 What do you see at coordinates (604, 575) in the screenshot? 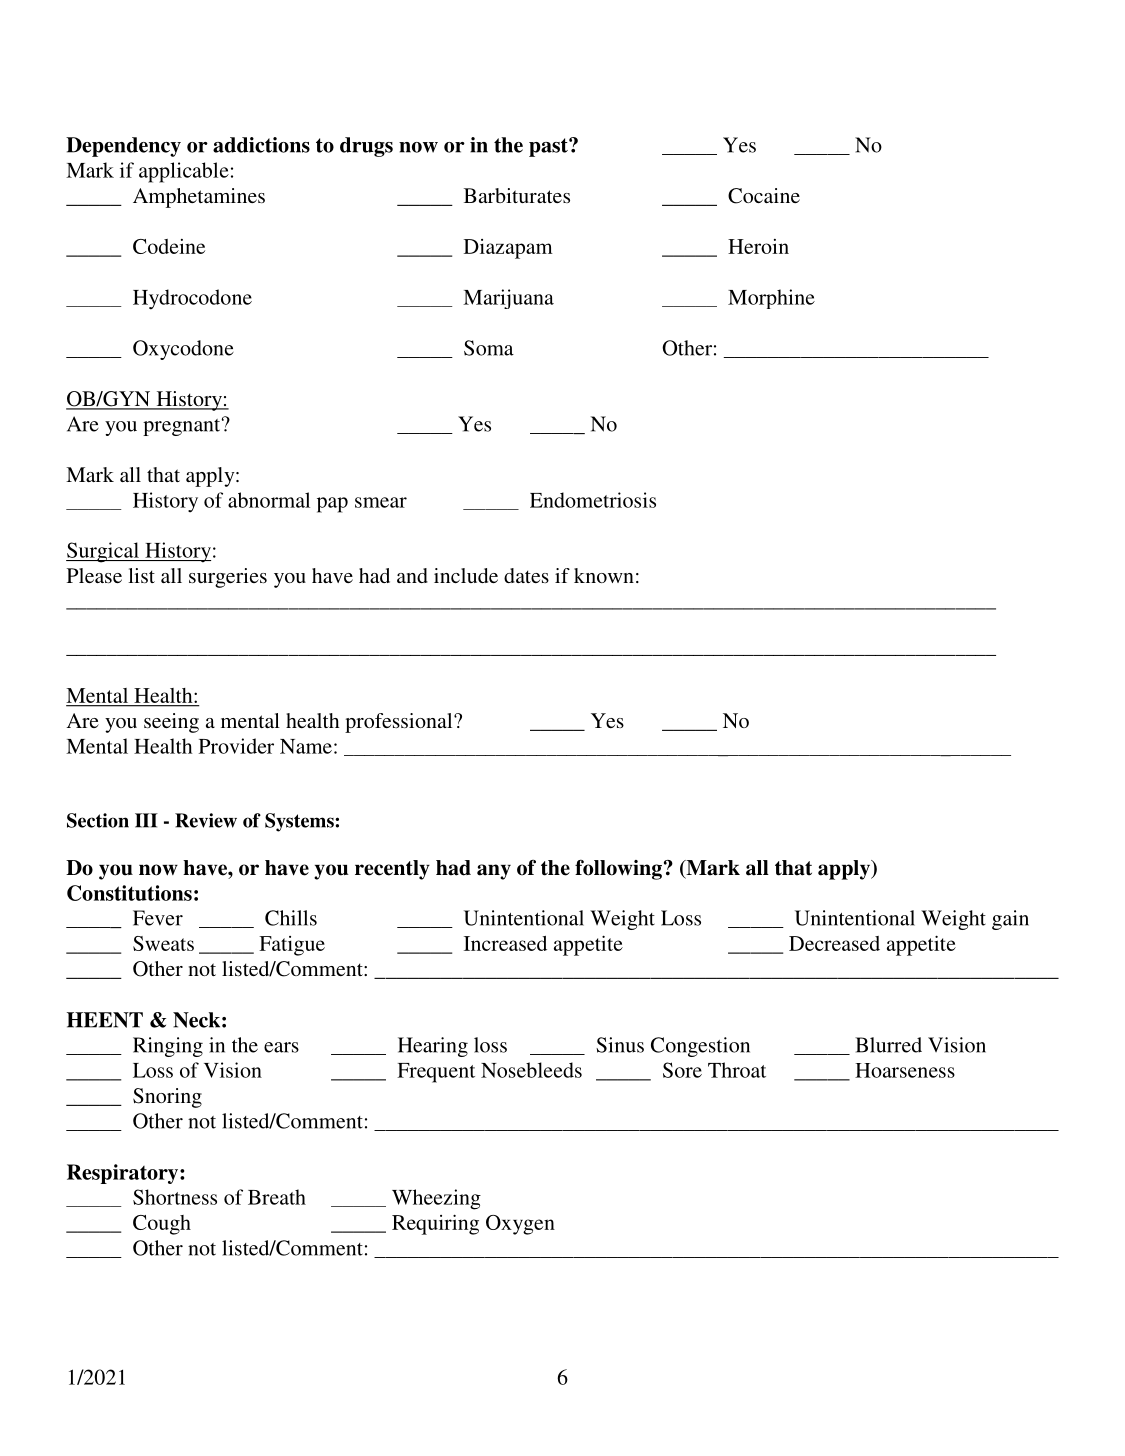
I see `known` at bounding box center [604, 575].
